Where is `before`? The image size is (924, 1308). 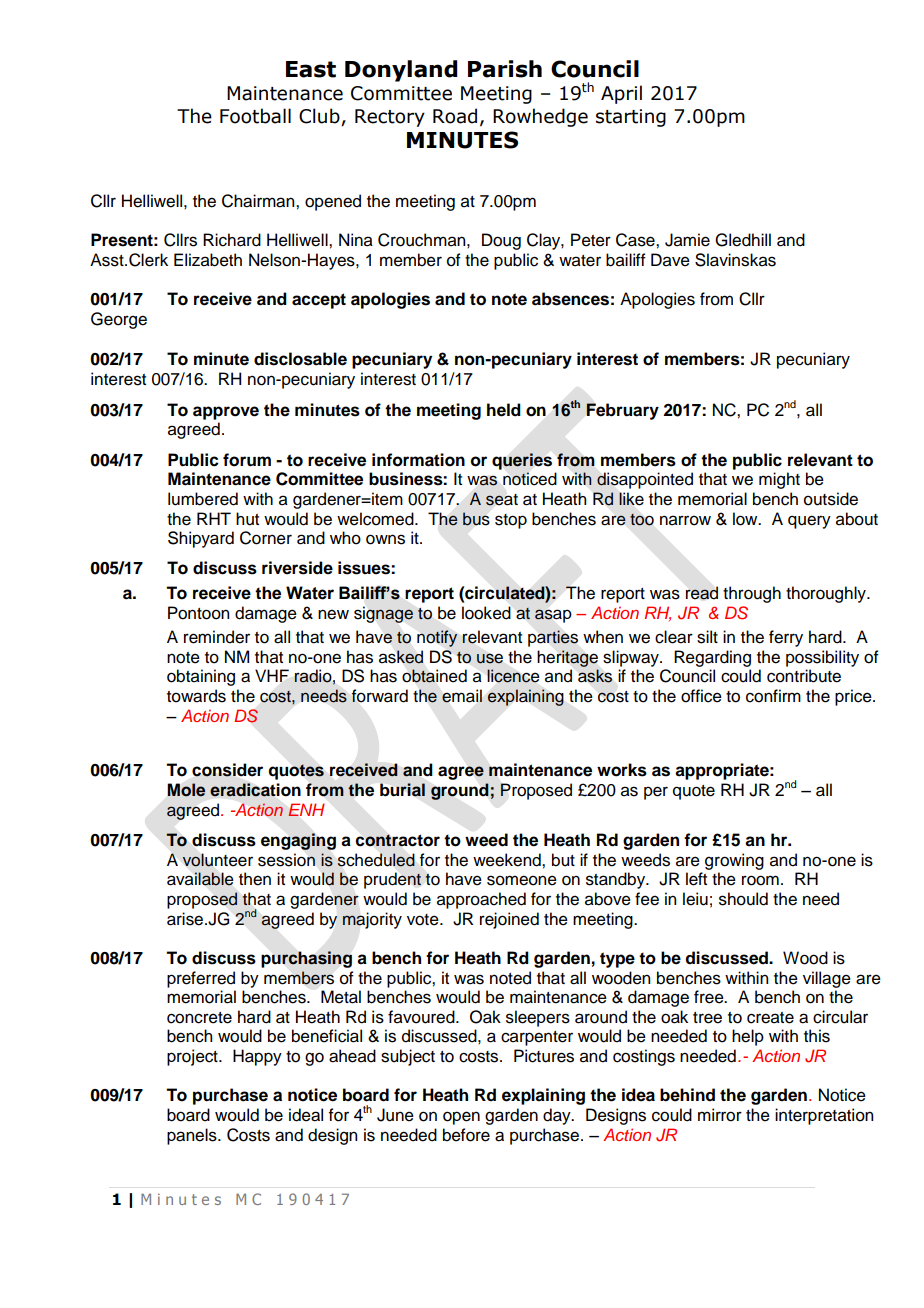 before is located at coordinates (466, 1135).
